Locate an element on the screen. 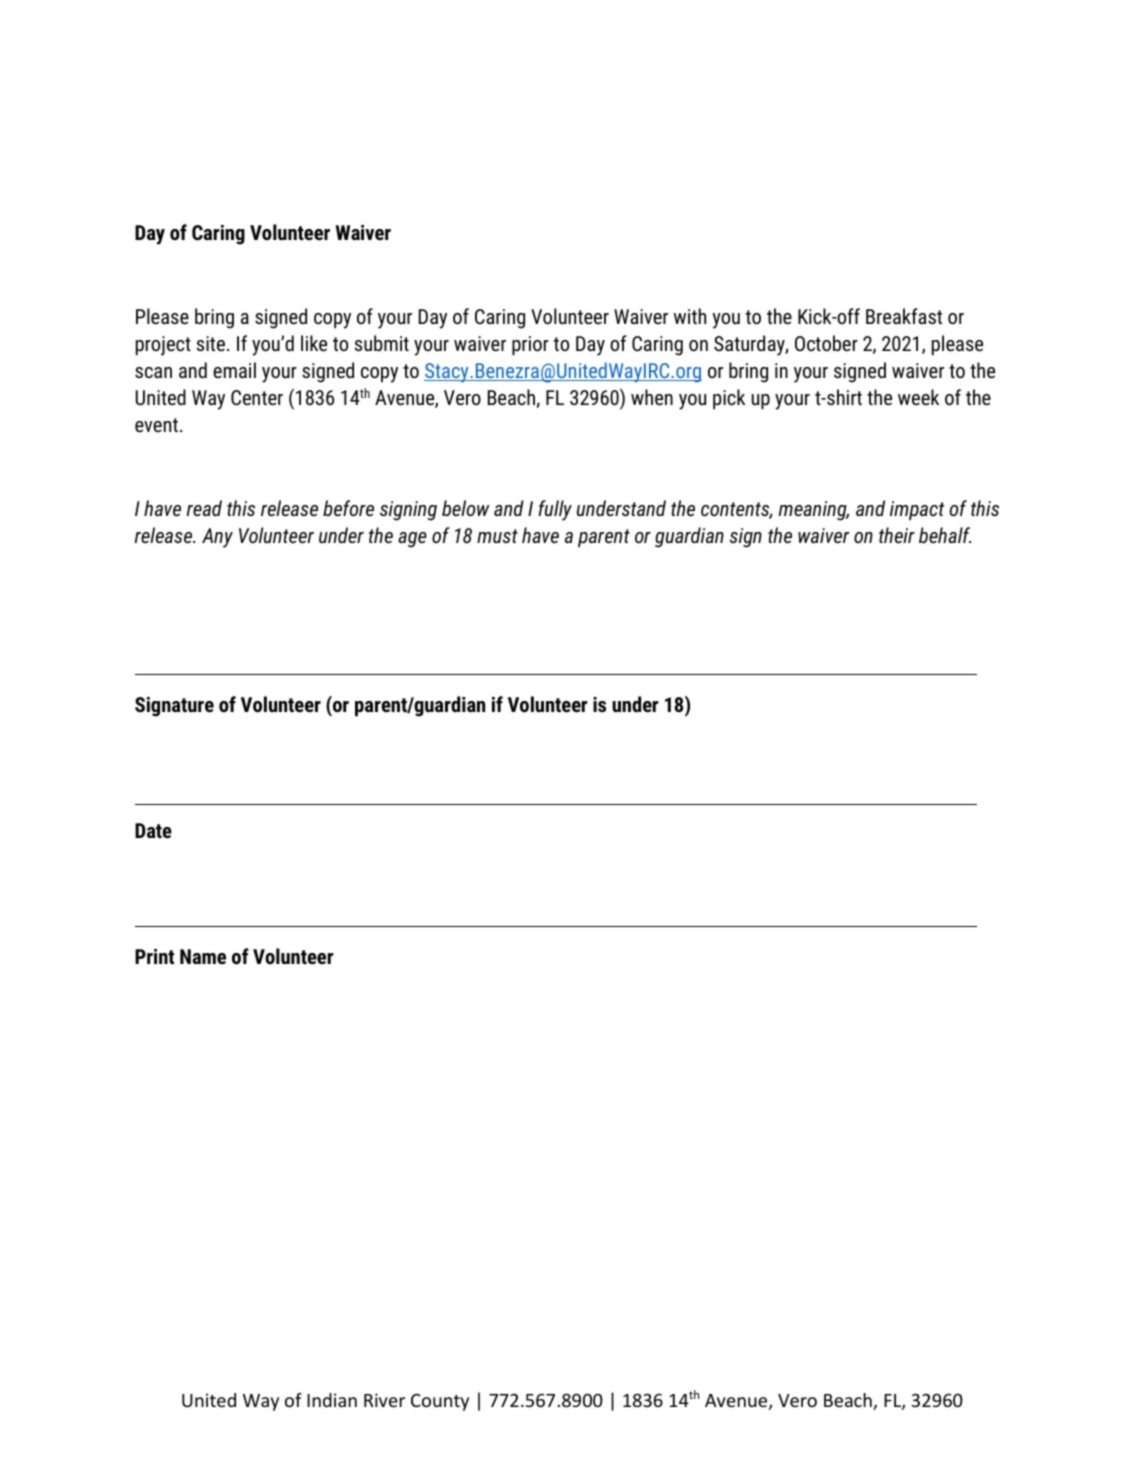 The image size is (1144, 1480). County is located at coordinates (440, 1402).
